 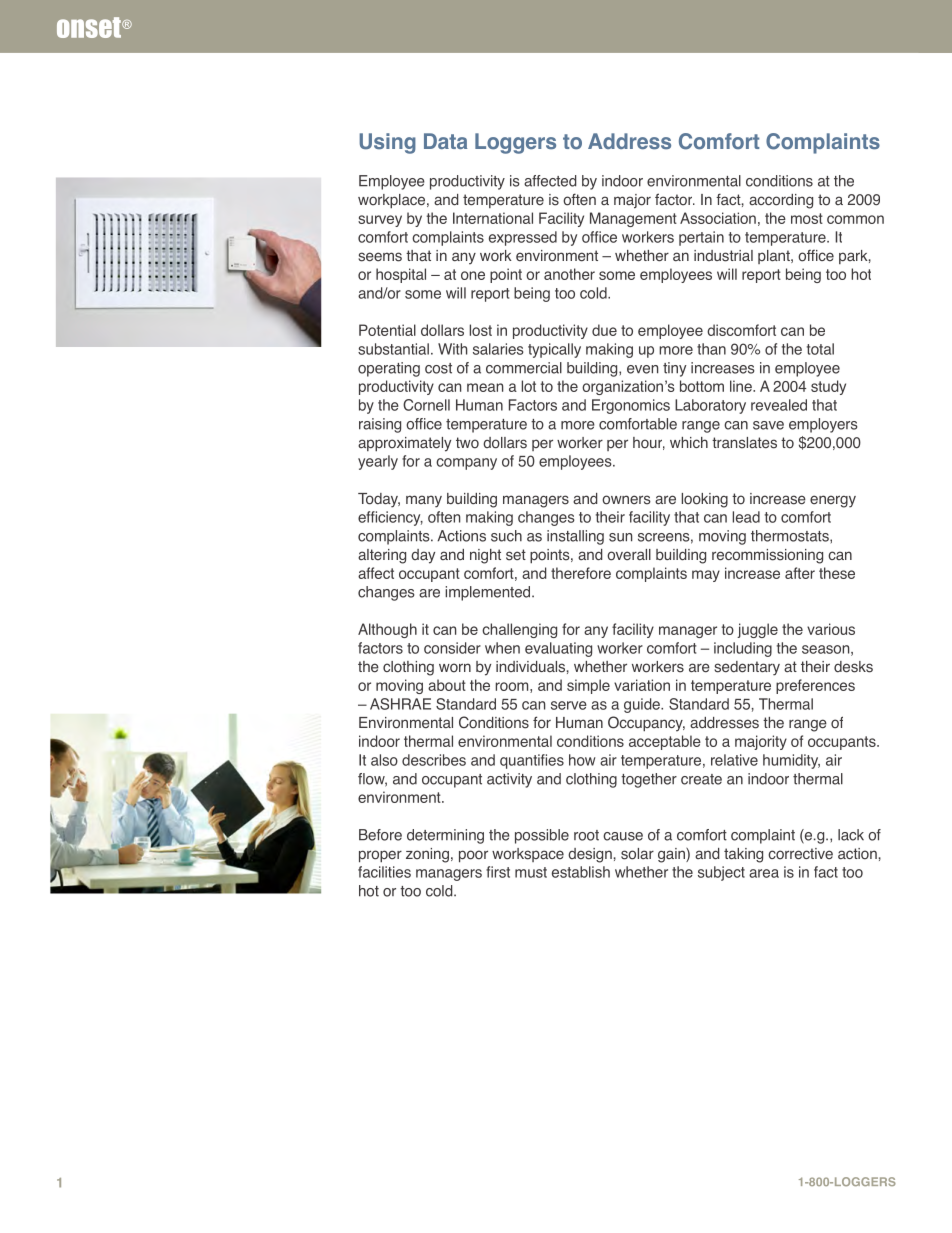 I want to click on about, so click(x=447, y=685).
